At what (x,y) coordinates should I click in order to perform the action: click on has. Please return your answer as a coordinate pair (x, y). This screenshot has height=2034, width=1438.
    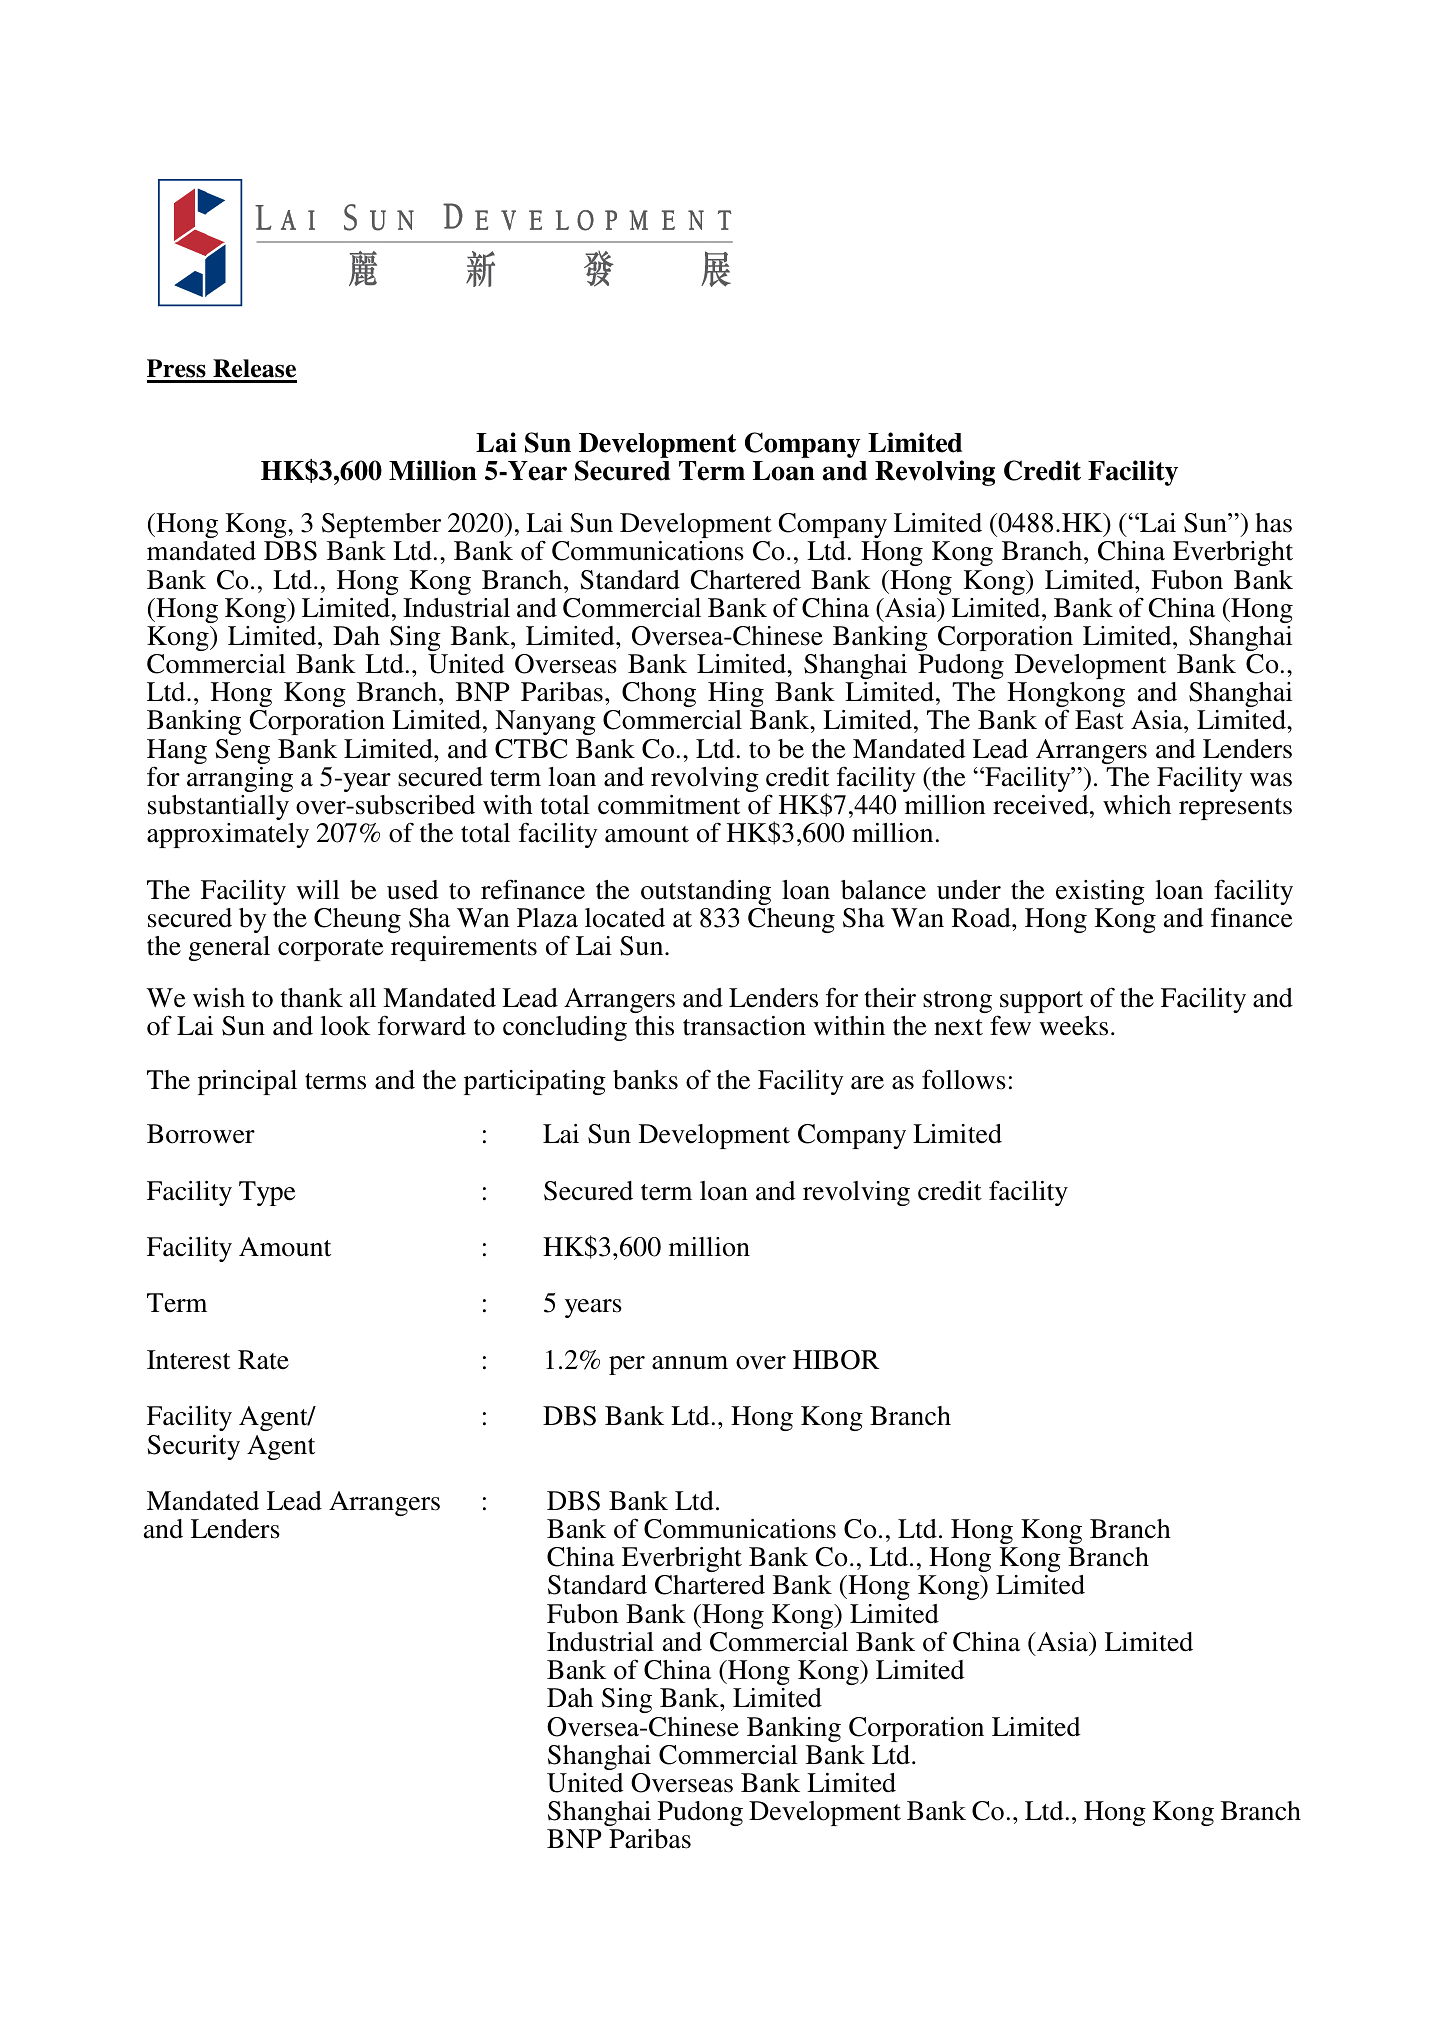
    Looking at the image, I should click on (1273, 523).
